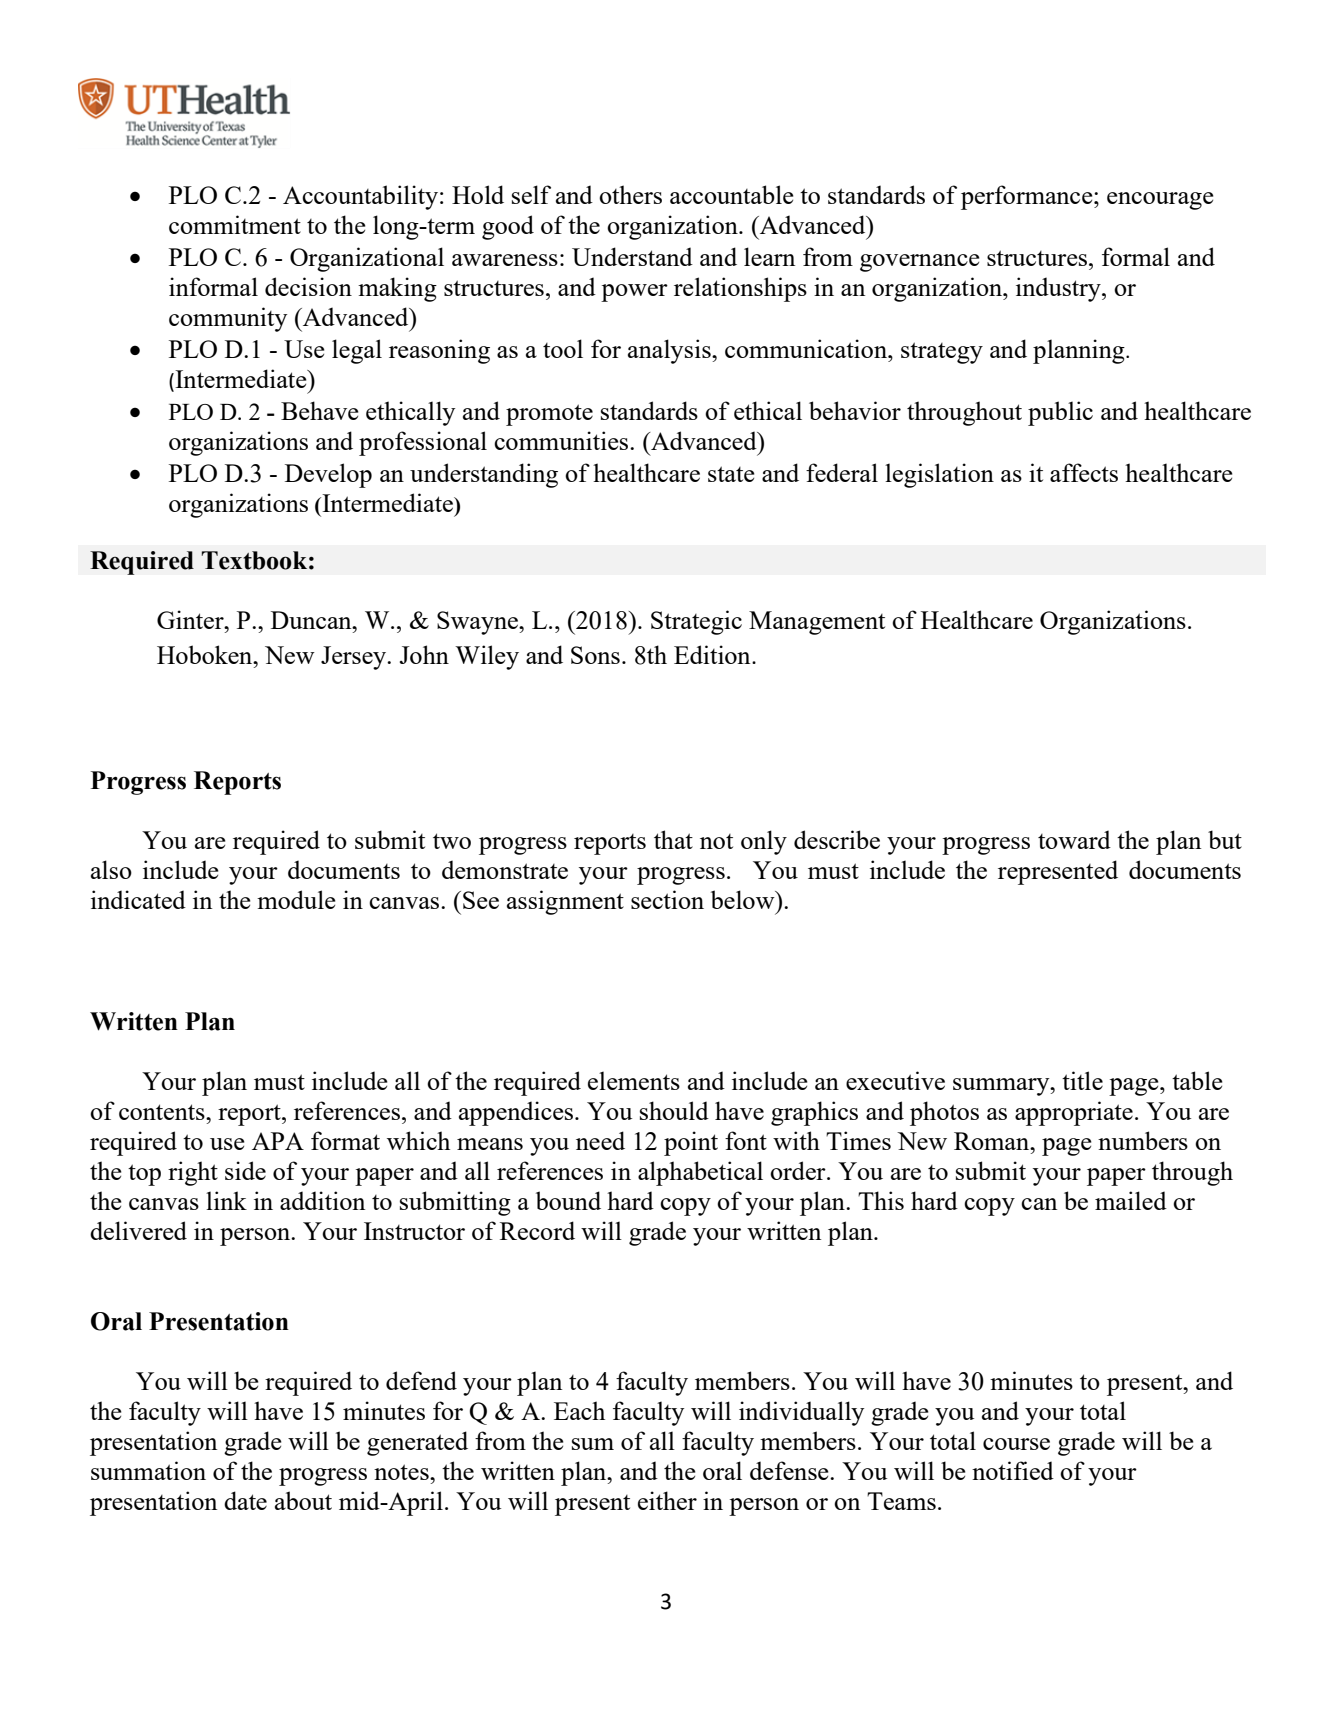 Image resolution: width=1332 pixels, height=1723 pixels. I want to click on performance, so click(1028, 197).
